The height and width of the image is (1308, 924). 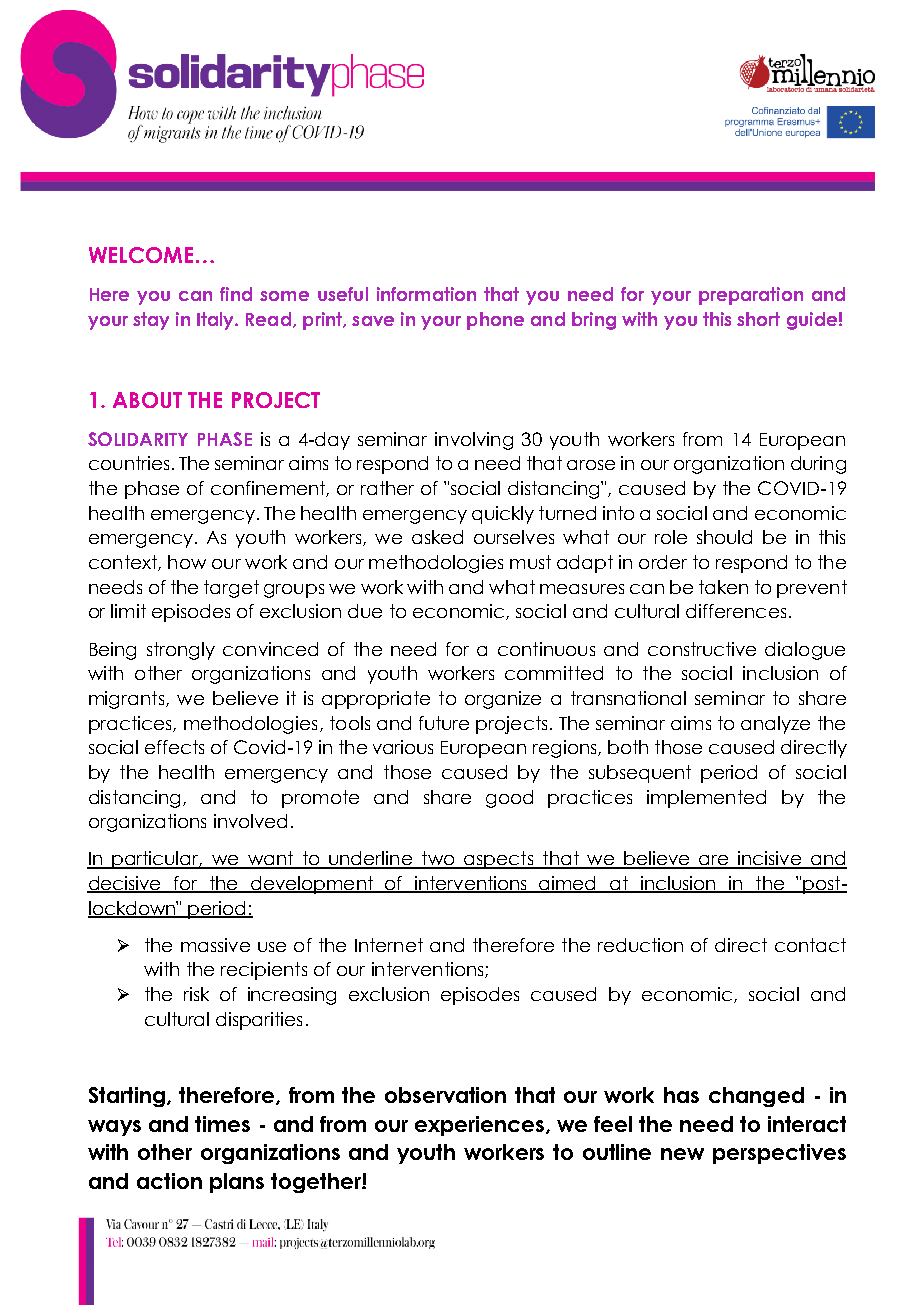 What do you see at coordinates (236, 294) in the image?
I see `find` at bounding box center [236, 294].
